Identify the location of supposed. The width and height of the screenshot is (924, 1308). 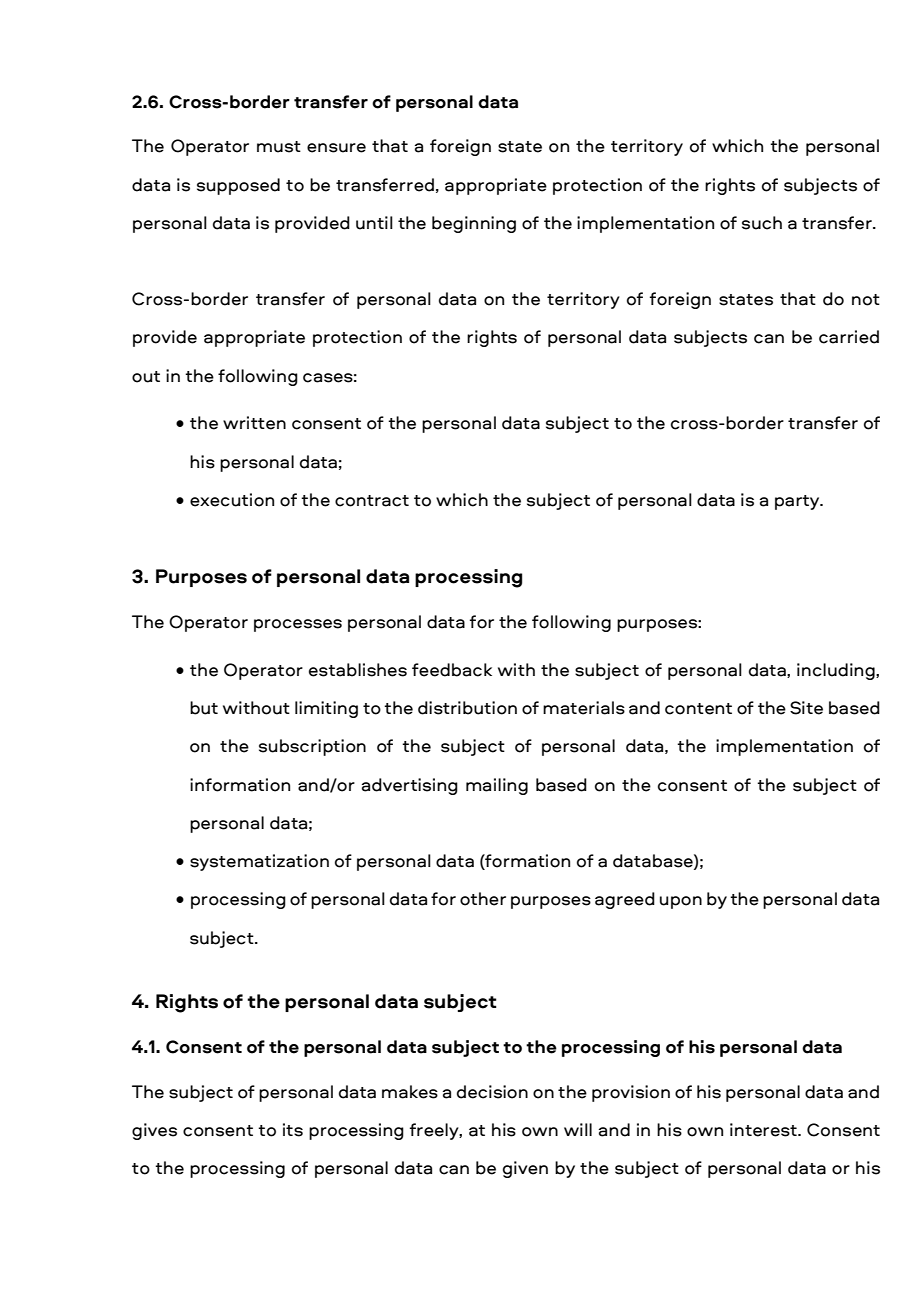
(238, 186).
